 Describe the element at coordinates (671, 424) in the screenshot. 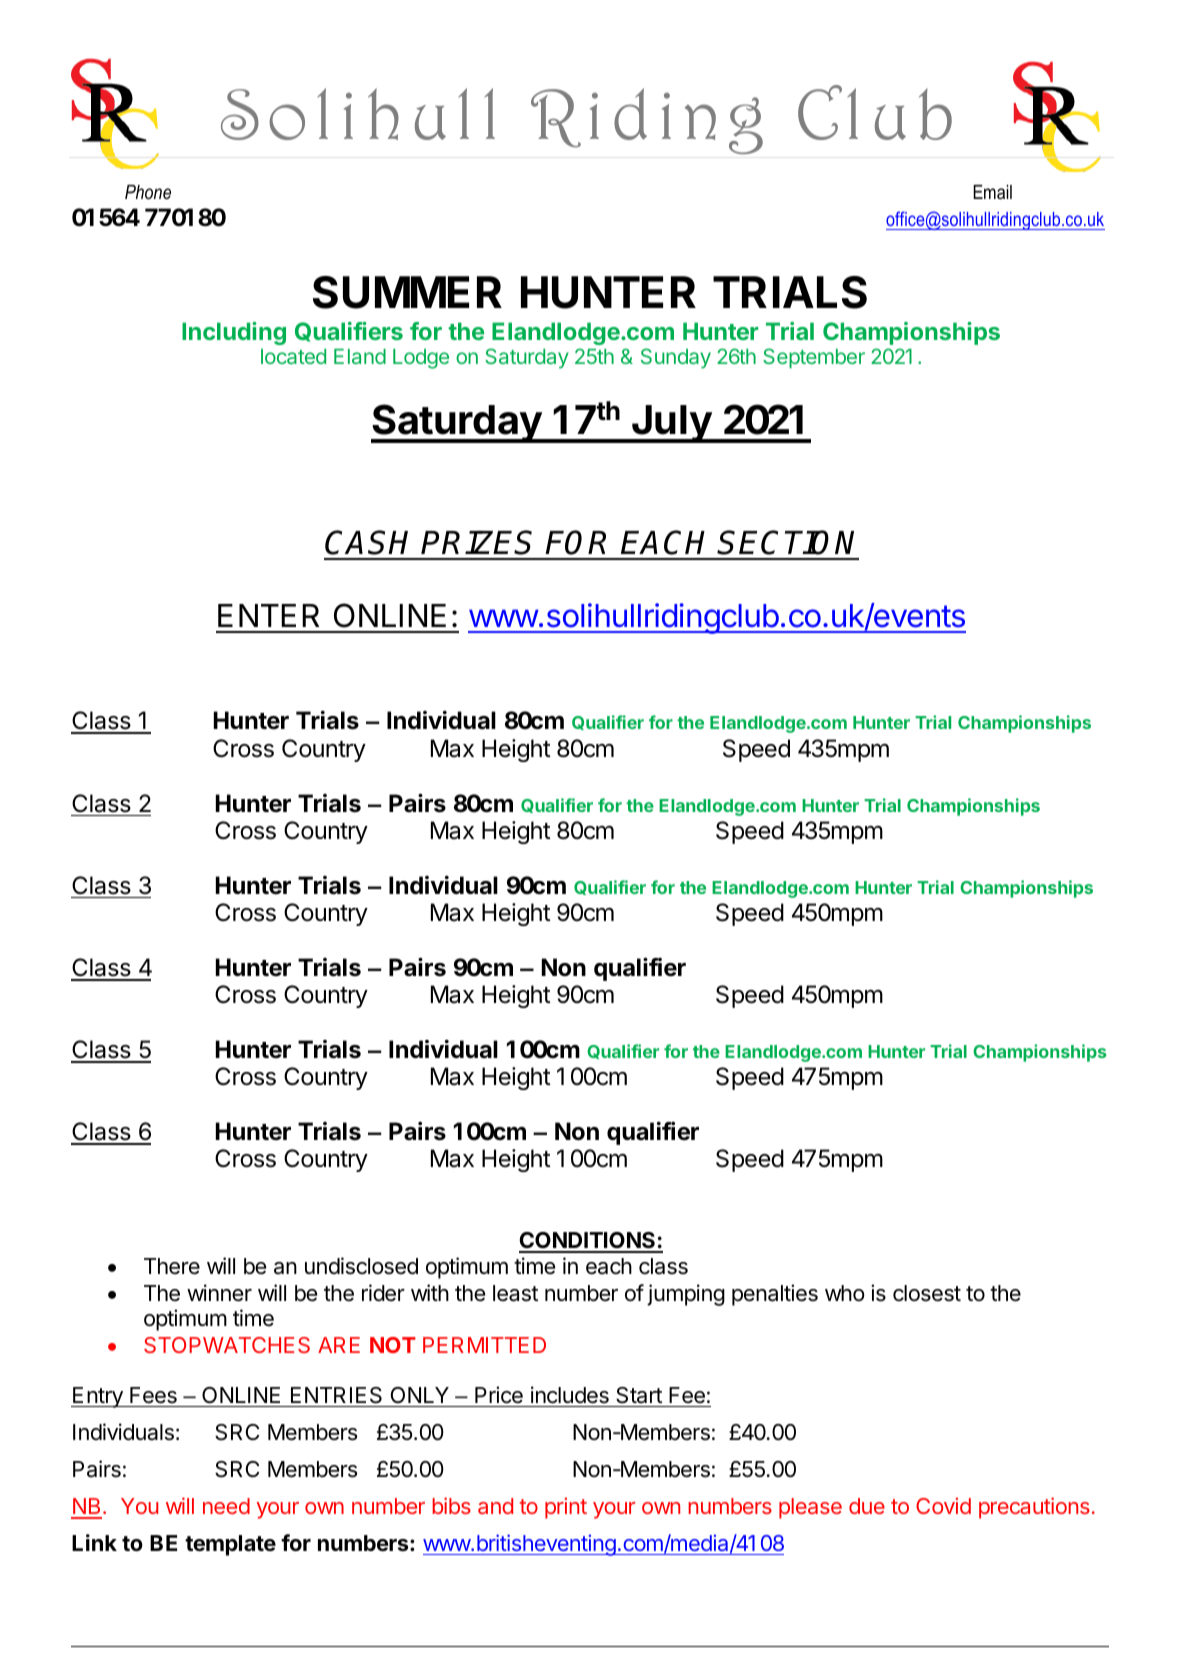

I see `July` at that location.
